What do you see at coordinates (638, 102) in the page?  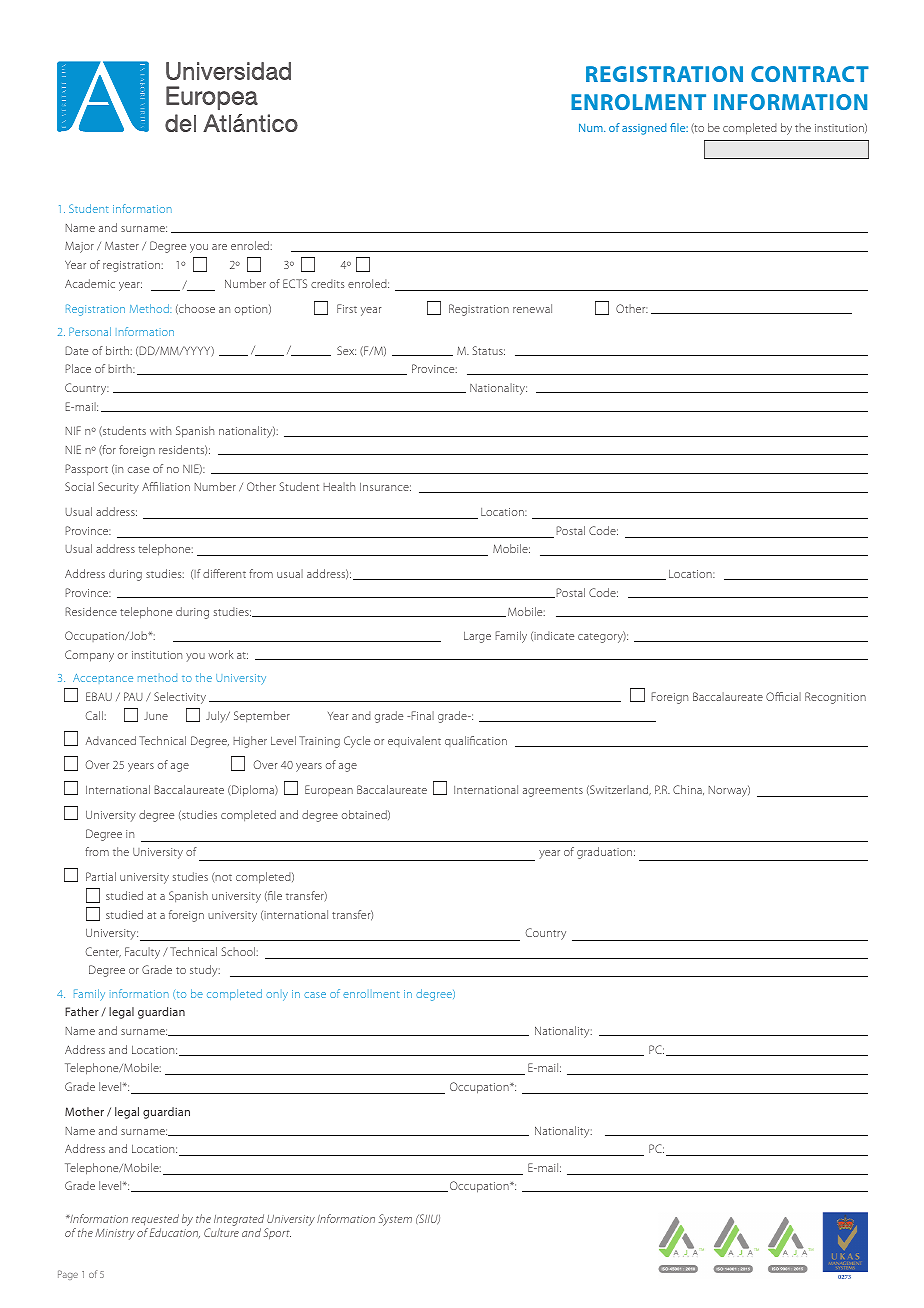 I see `ENROLMENT` at bounding box center [638, 102].
